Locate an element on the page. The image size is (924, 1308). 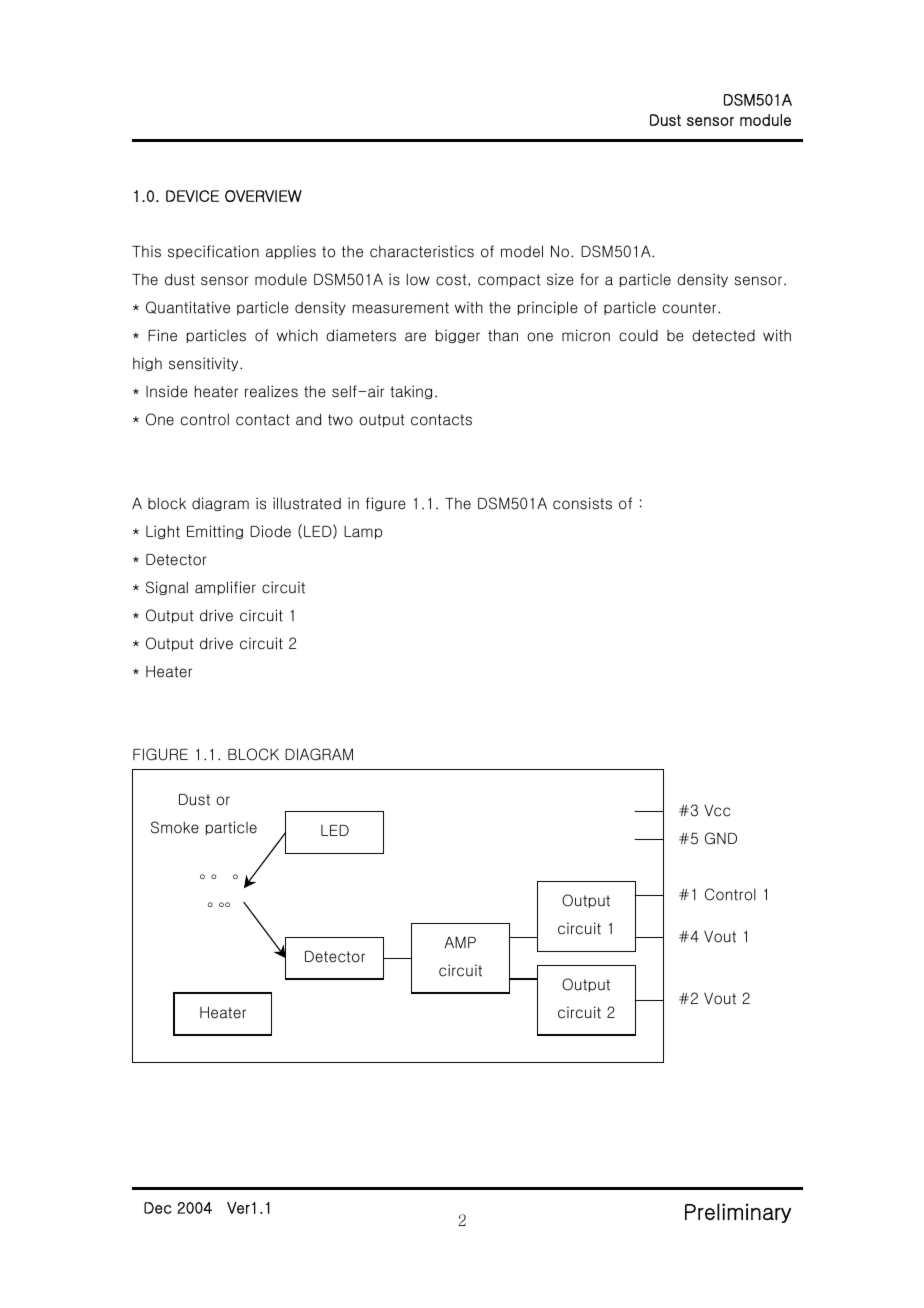
amplifier is located at coordinates (225, 588).
